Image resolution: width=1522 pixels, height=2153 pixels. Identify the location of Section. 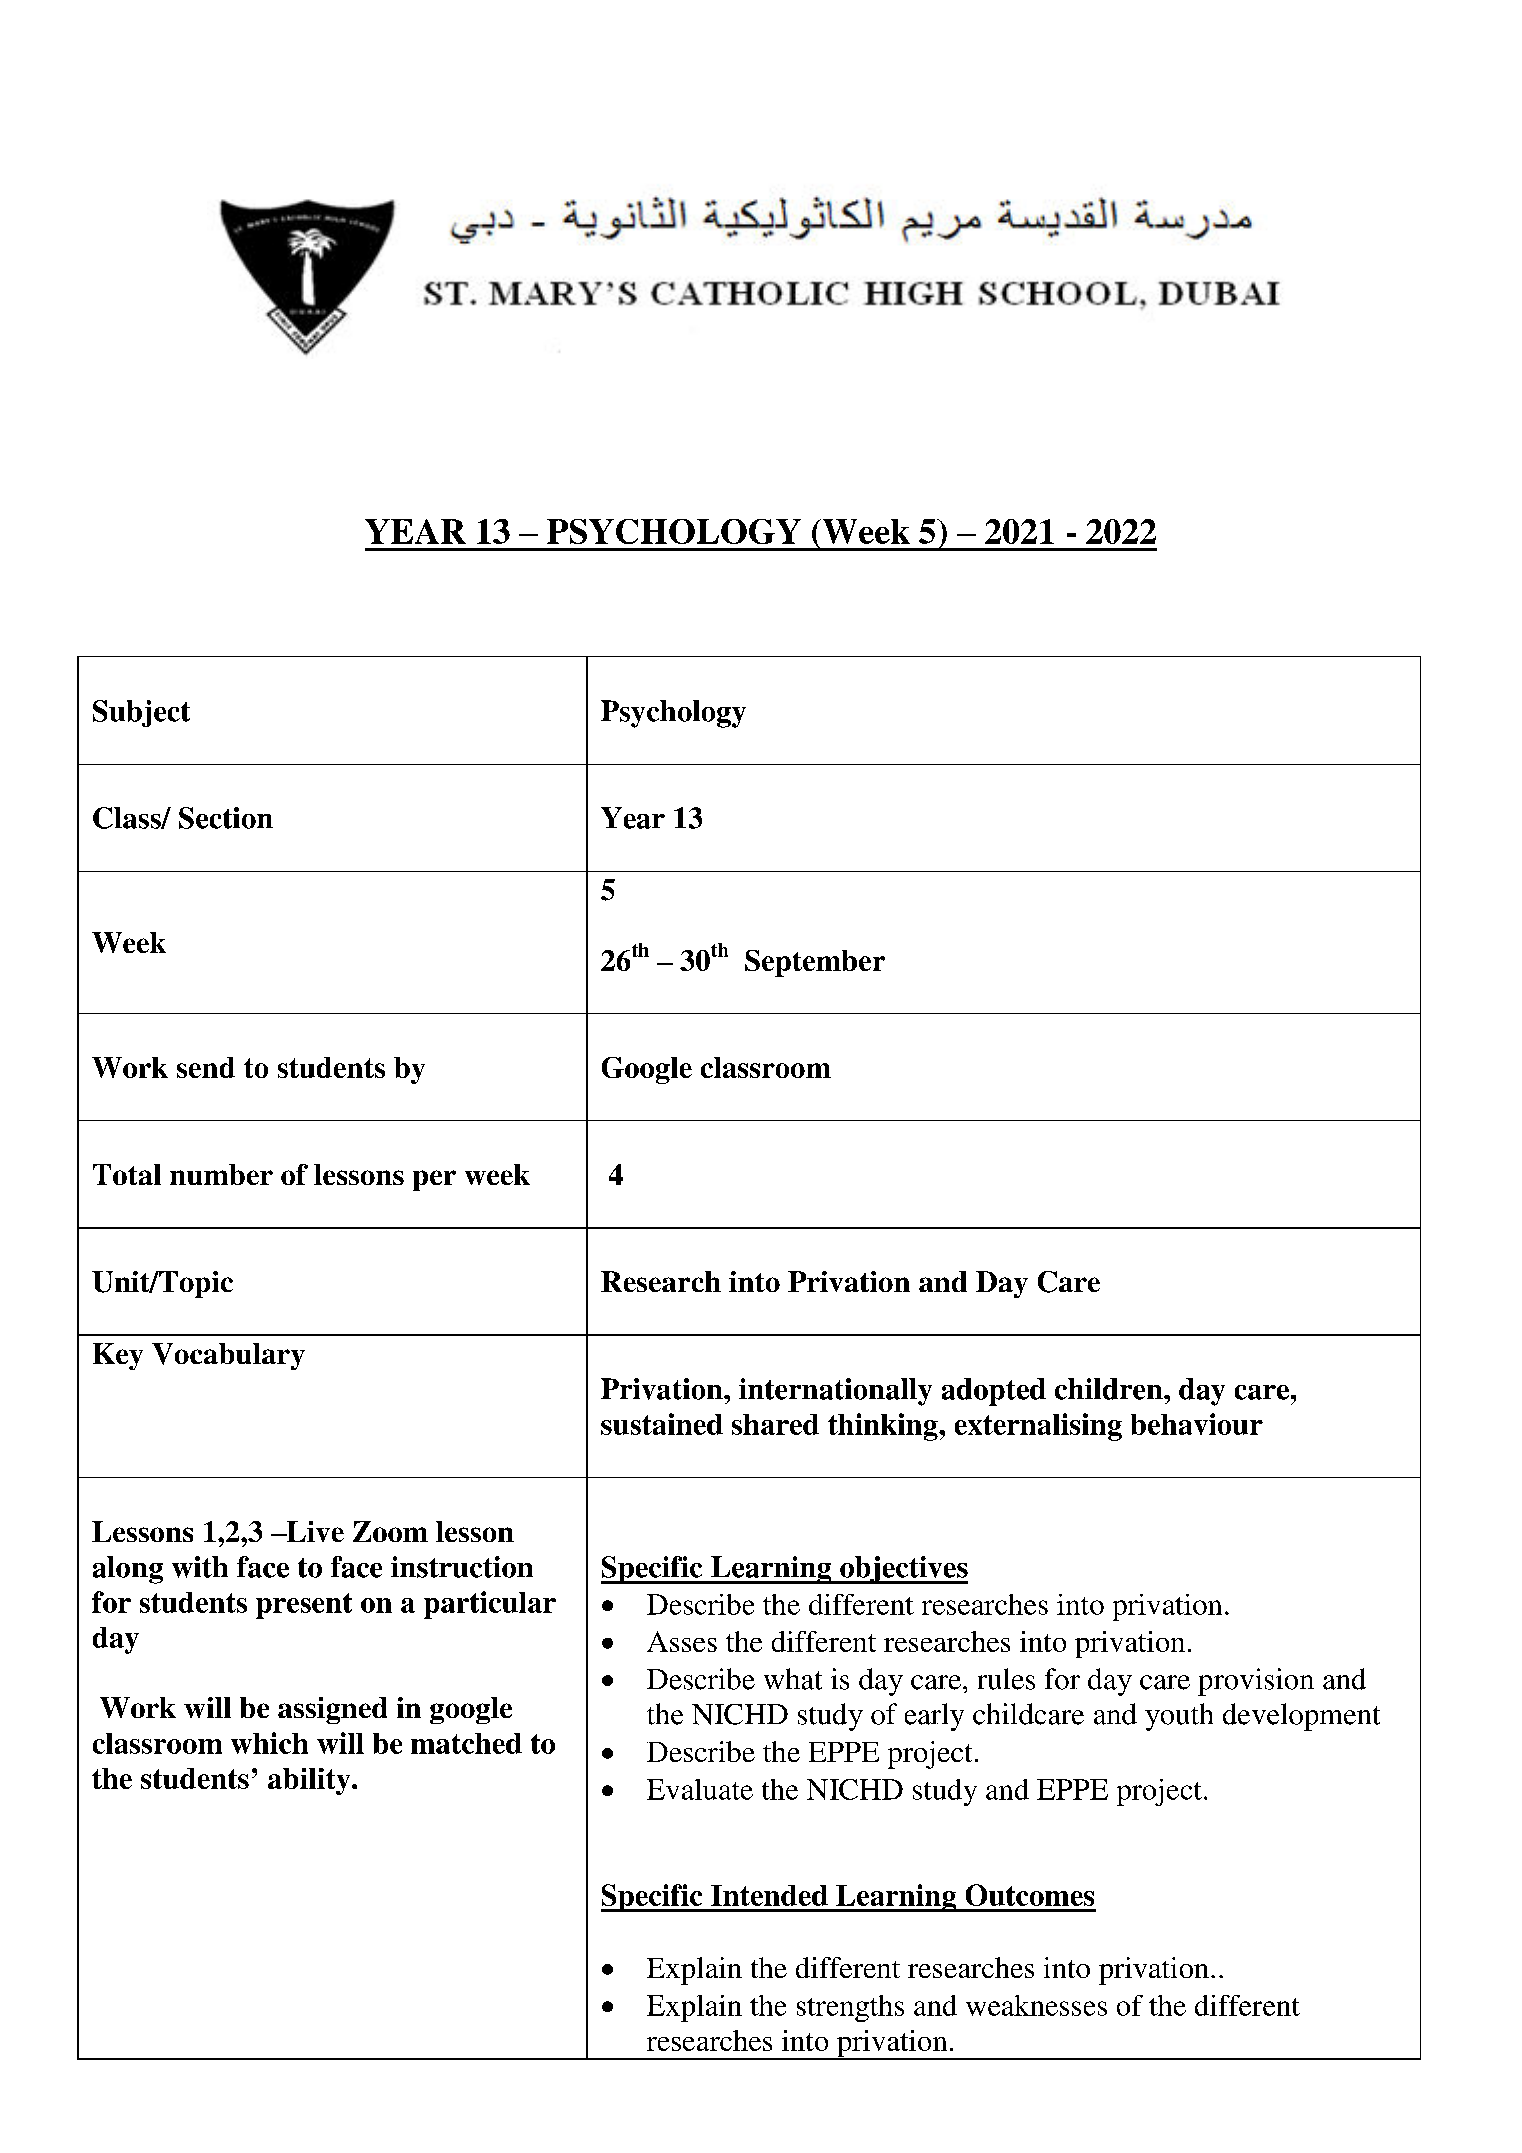
(226, 818).
